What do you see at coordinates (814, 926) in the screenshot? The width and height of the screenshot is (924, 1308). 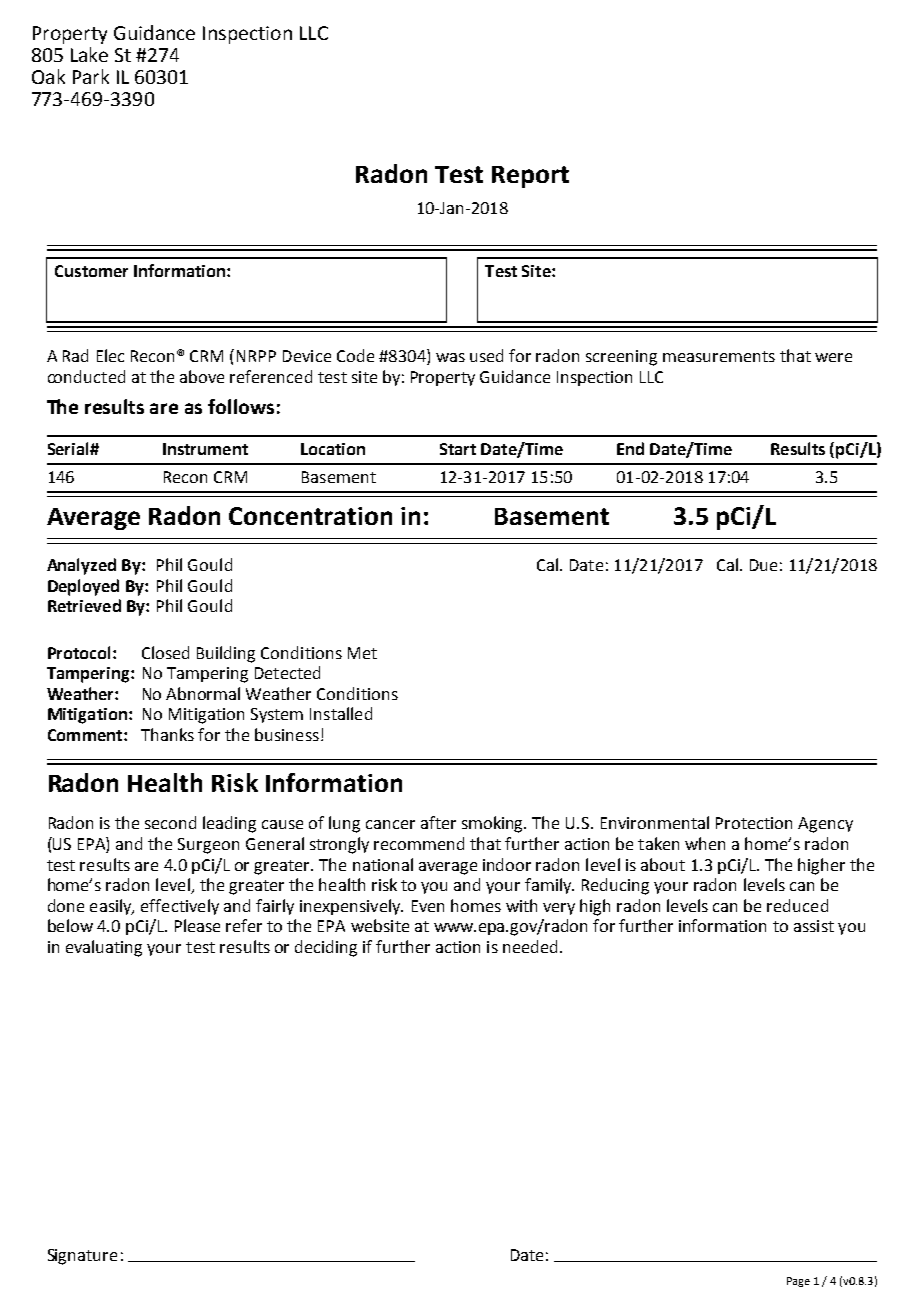 I see `assist` at bounding box center [814, 926].
